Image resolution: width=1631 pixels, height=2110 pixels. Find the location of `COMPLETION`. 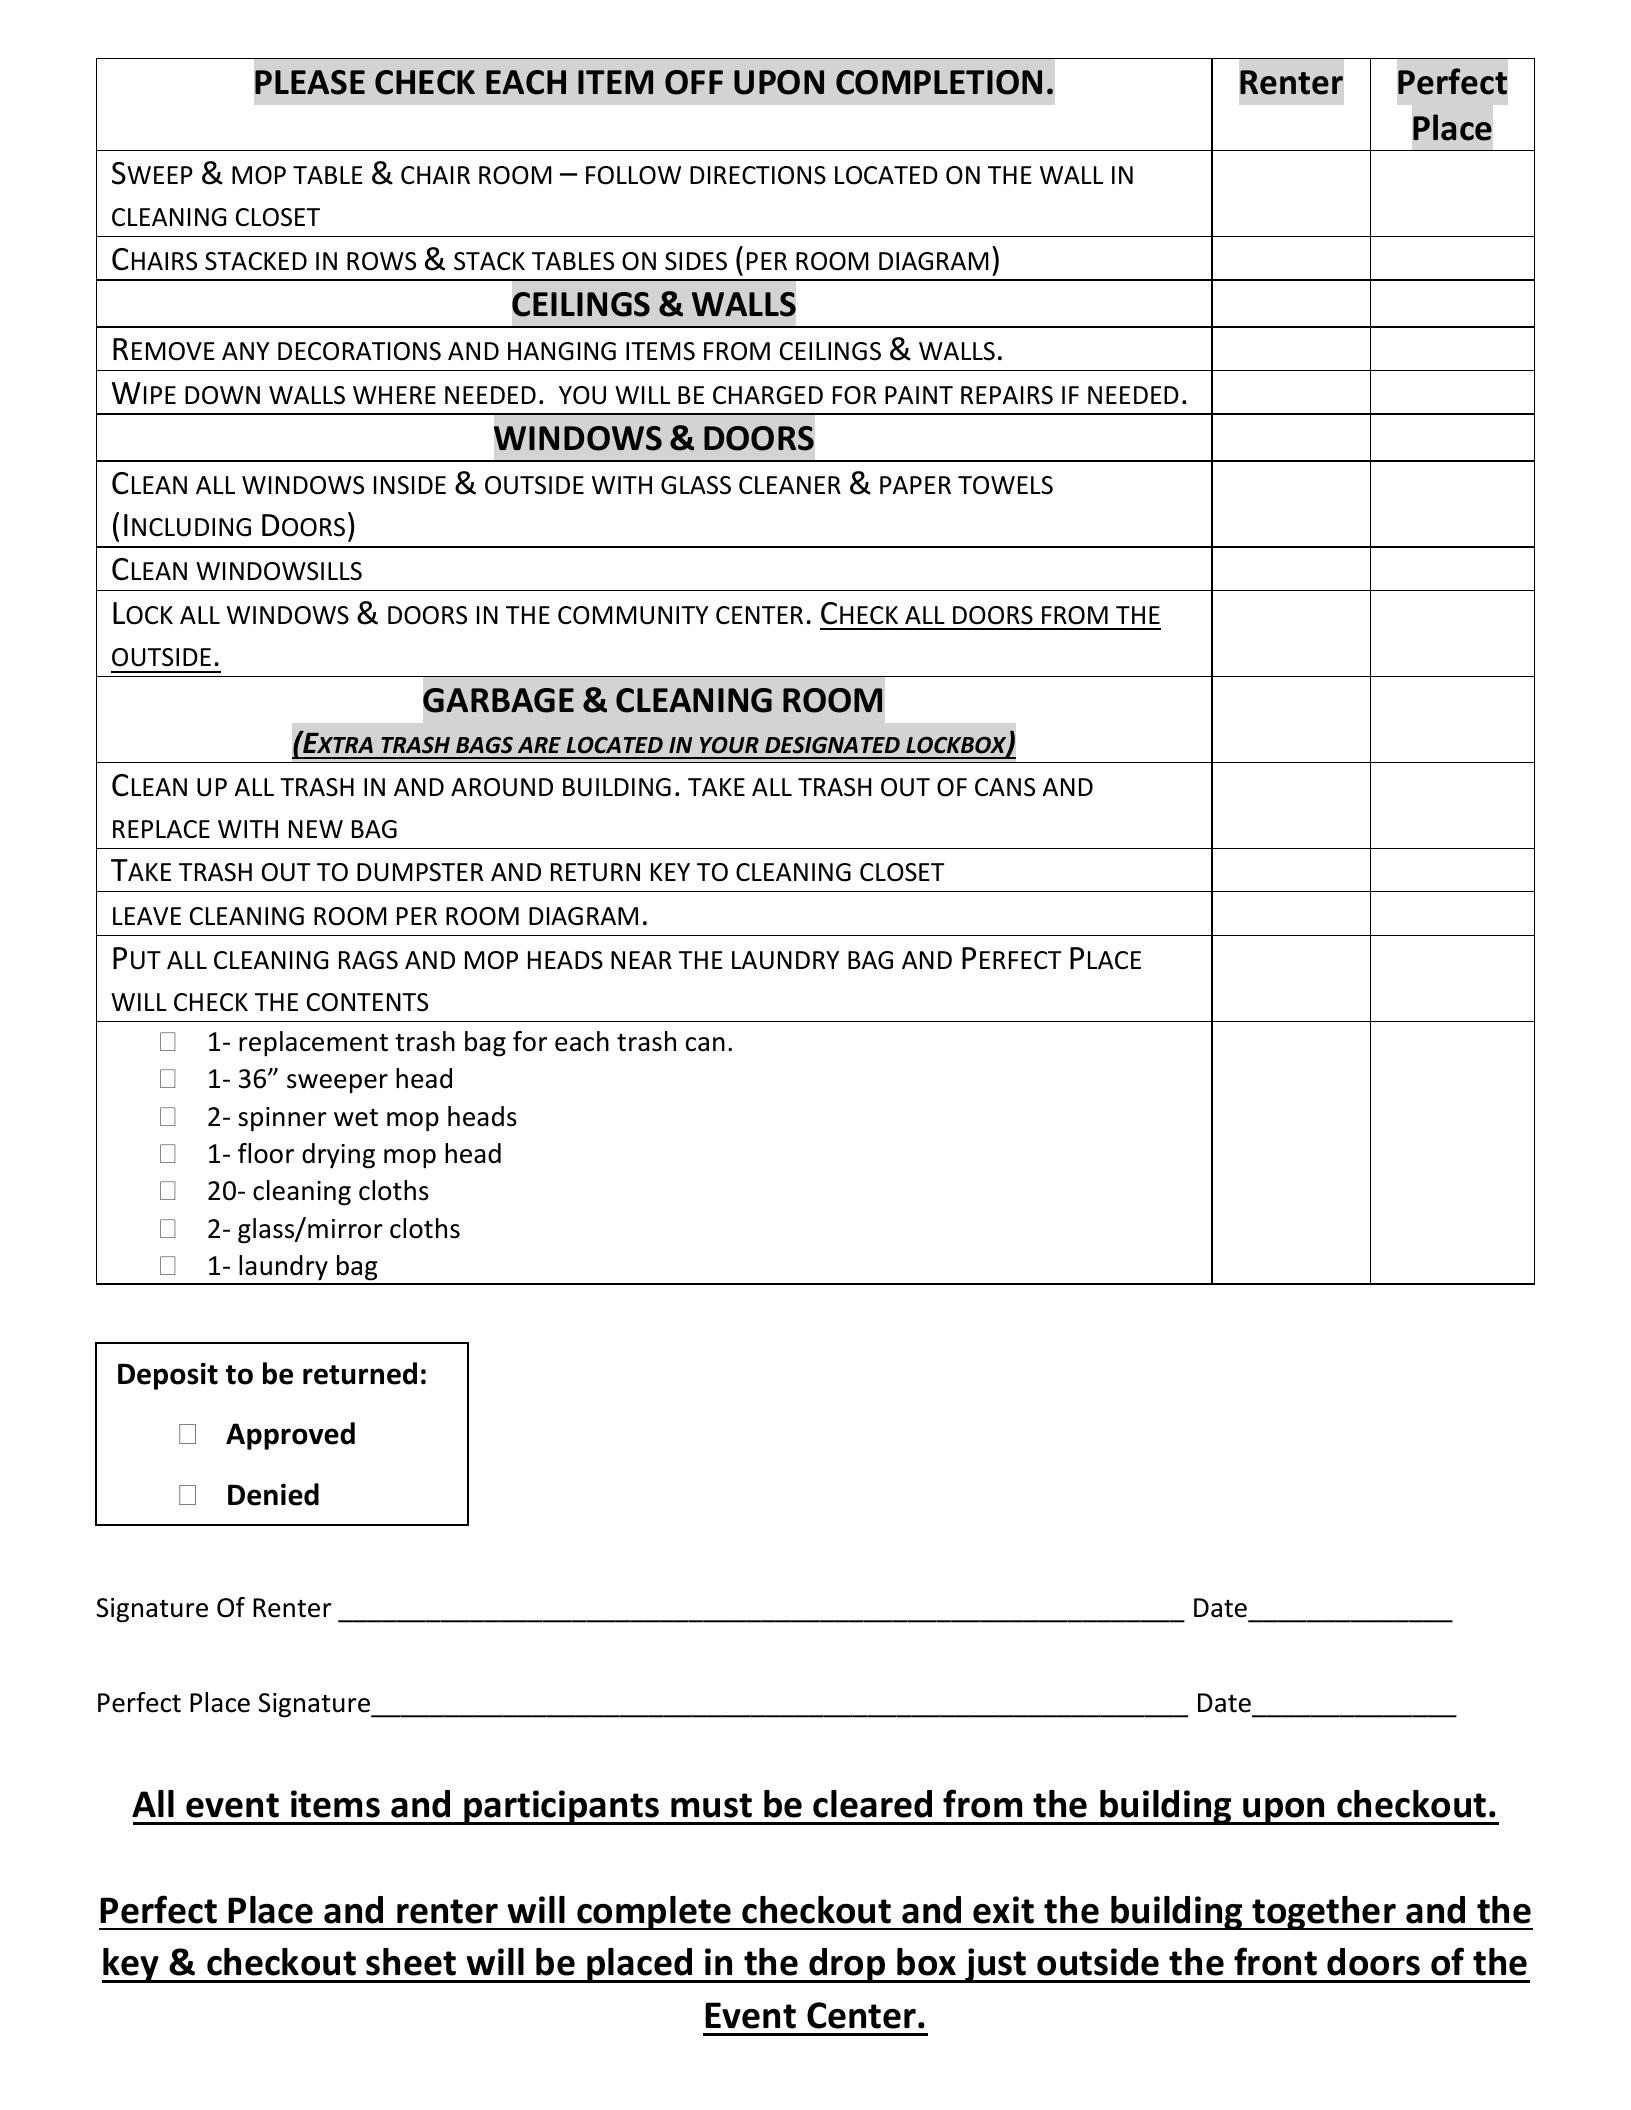

COMPLETION is located at coordinates (939, 82).
